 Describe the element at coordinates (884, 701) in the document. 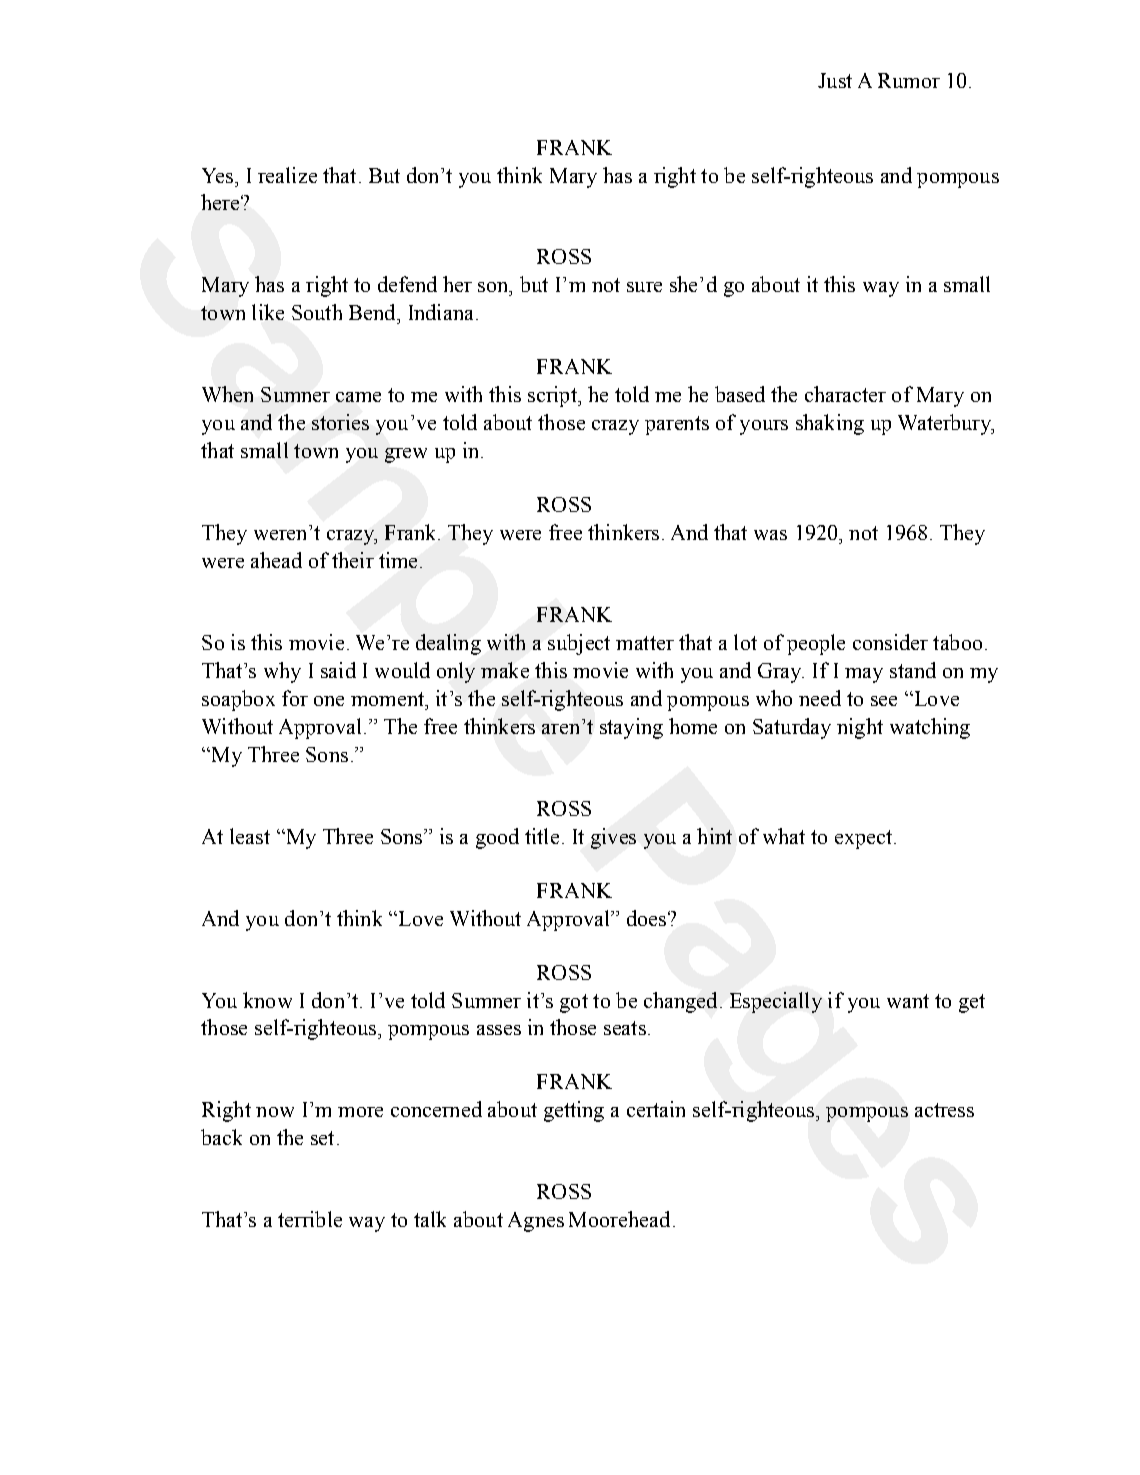

I see `see` at that location.
